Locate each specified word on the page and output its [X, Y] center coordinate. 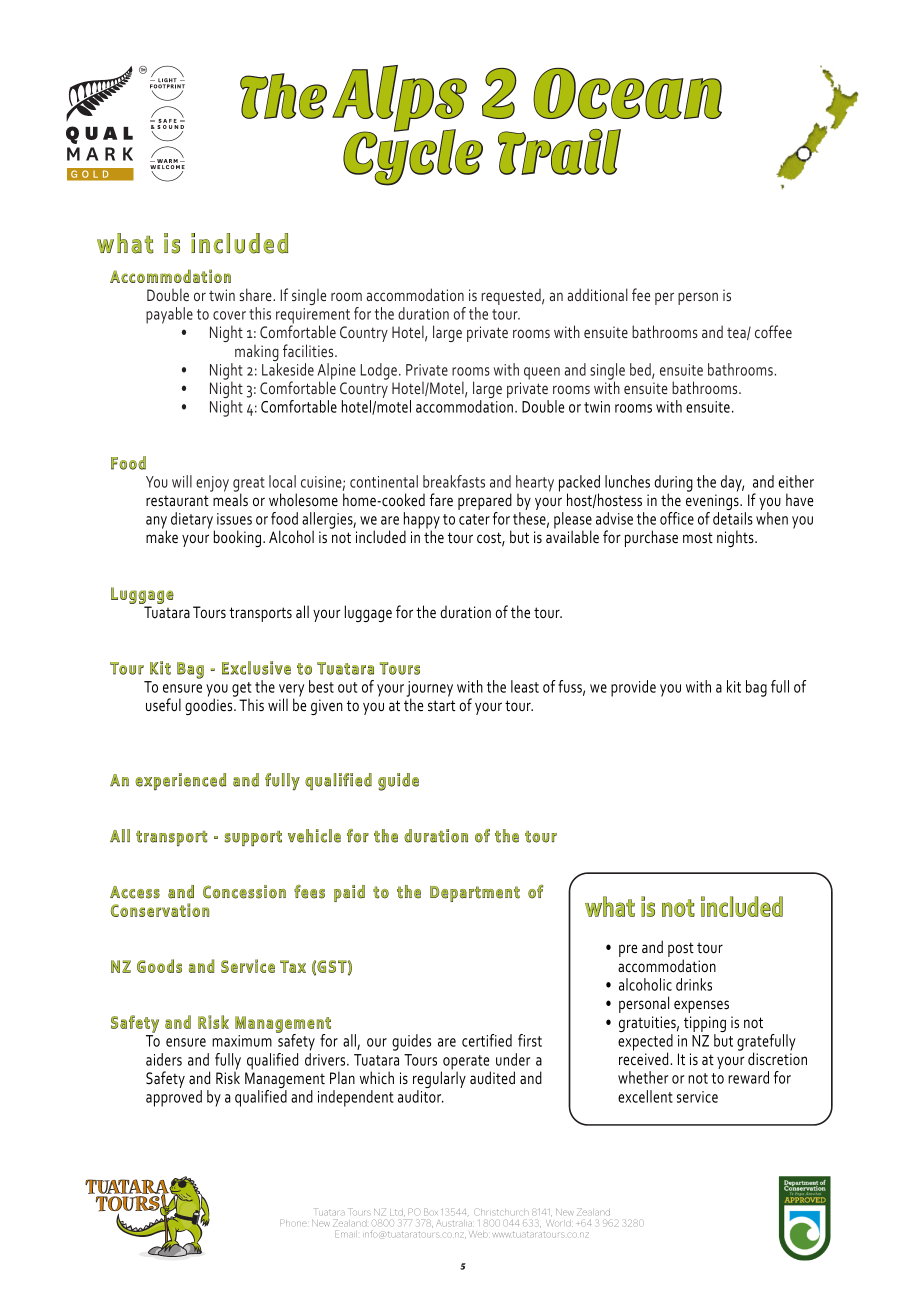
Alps [399, 99]
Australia [455, 1223]
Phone [293, 1222]
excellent [645, 1096]
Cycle [413, 157]
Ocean [627, 93]
